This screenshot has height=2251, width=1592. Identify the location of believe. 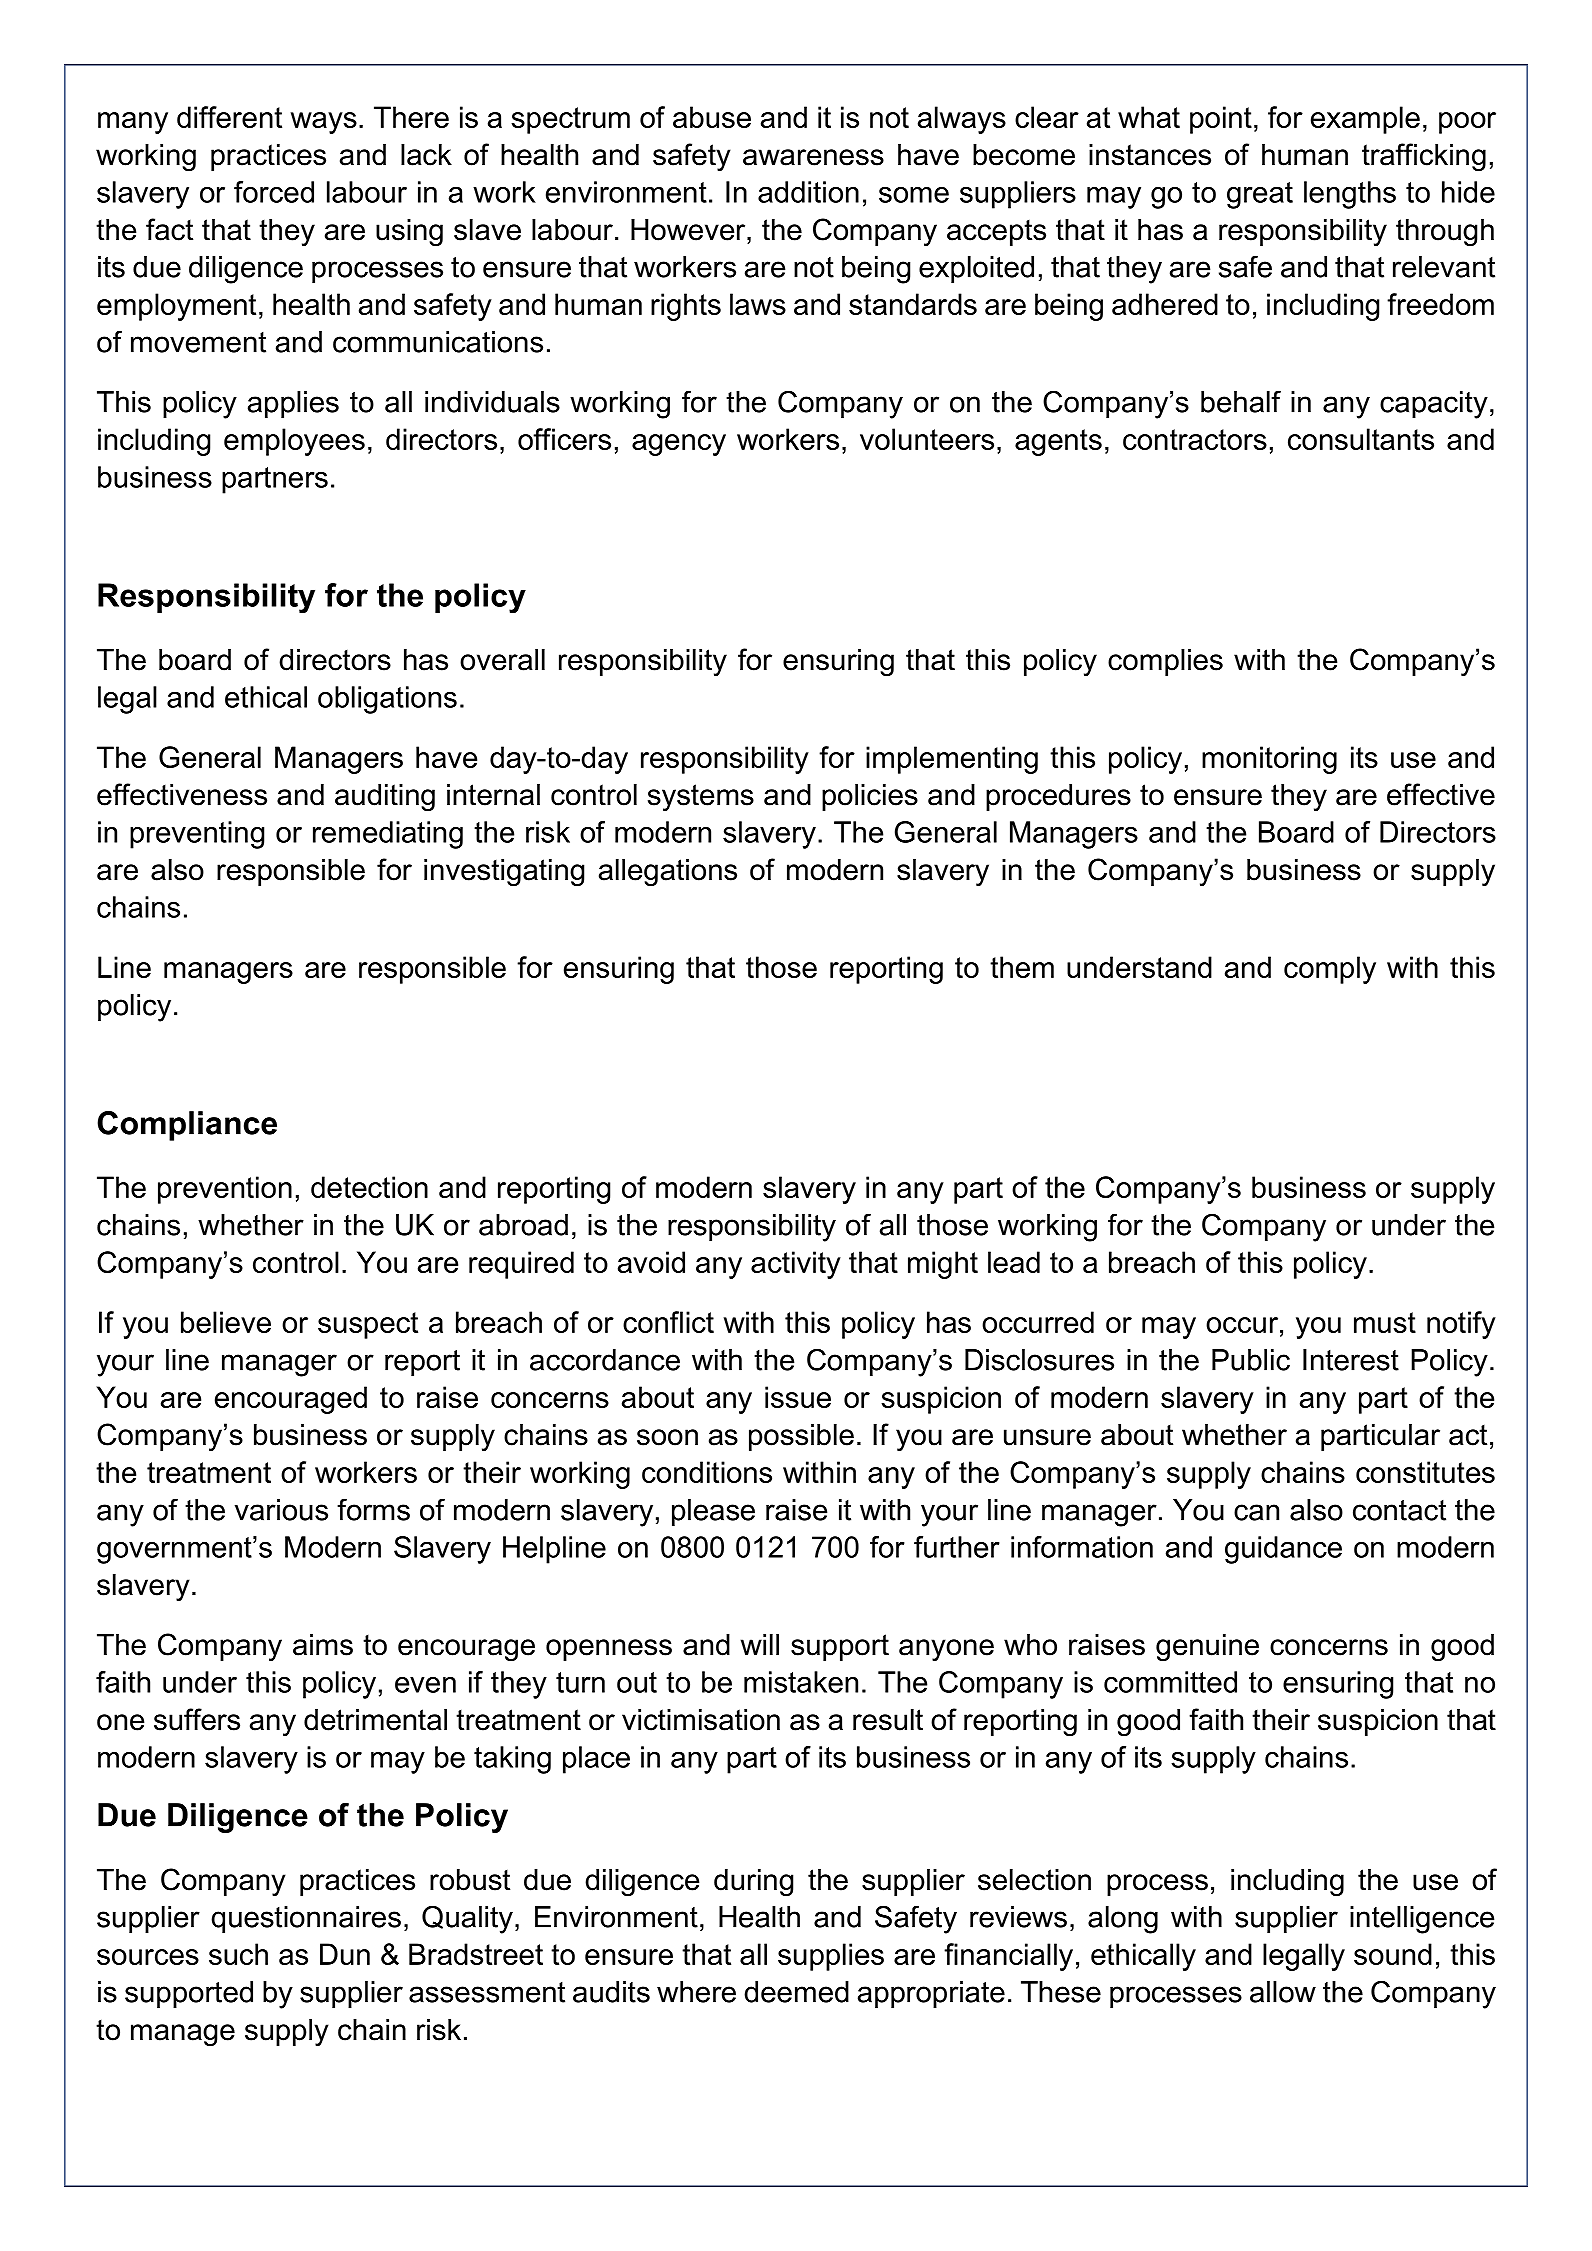
(226, 1322).
